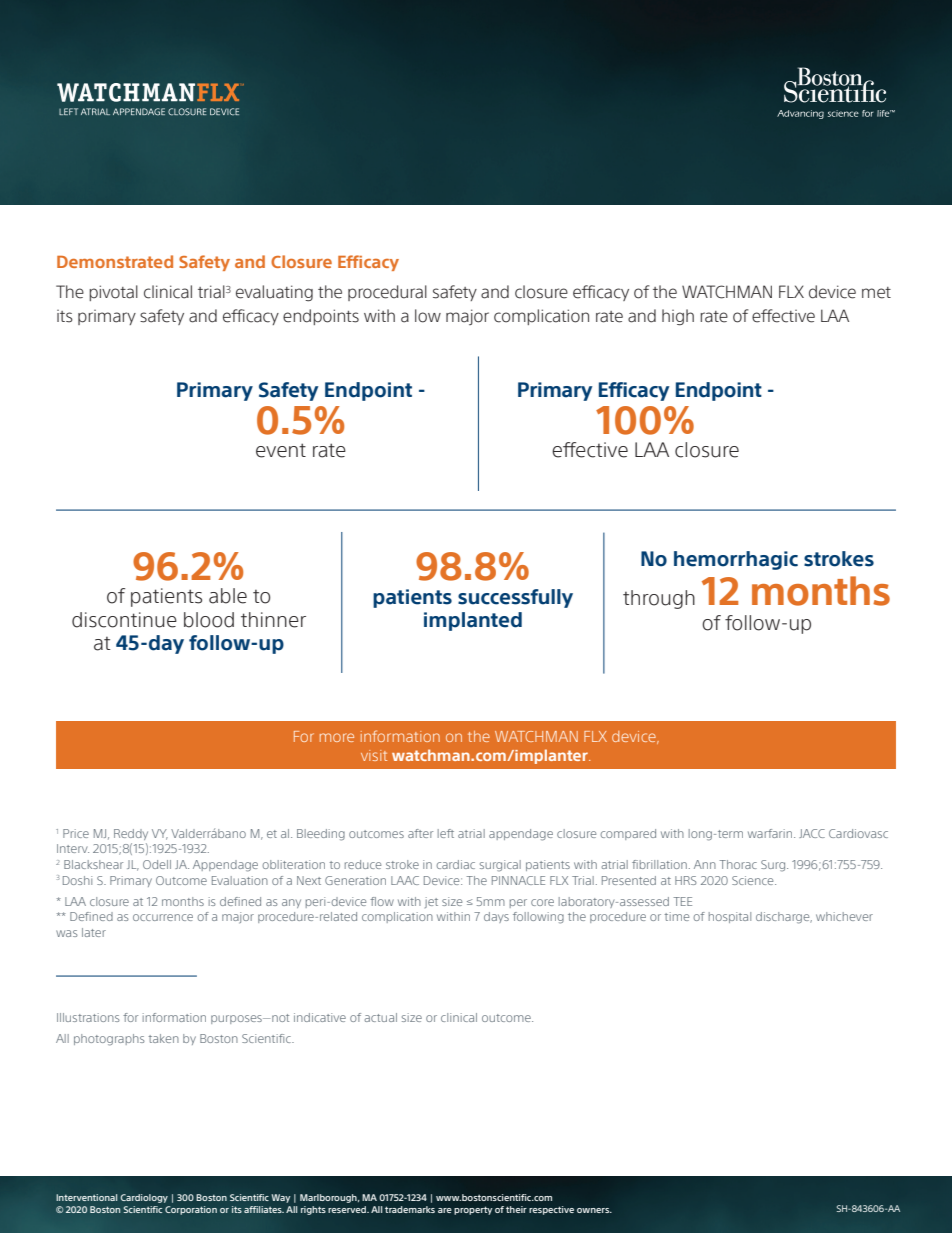 This screenshot has width=952, height=1233. What do you see at coordinates (131, 834) in the screenshot?
I see `Reddy` at bounding box center [131, 834].
